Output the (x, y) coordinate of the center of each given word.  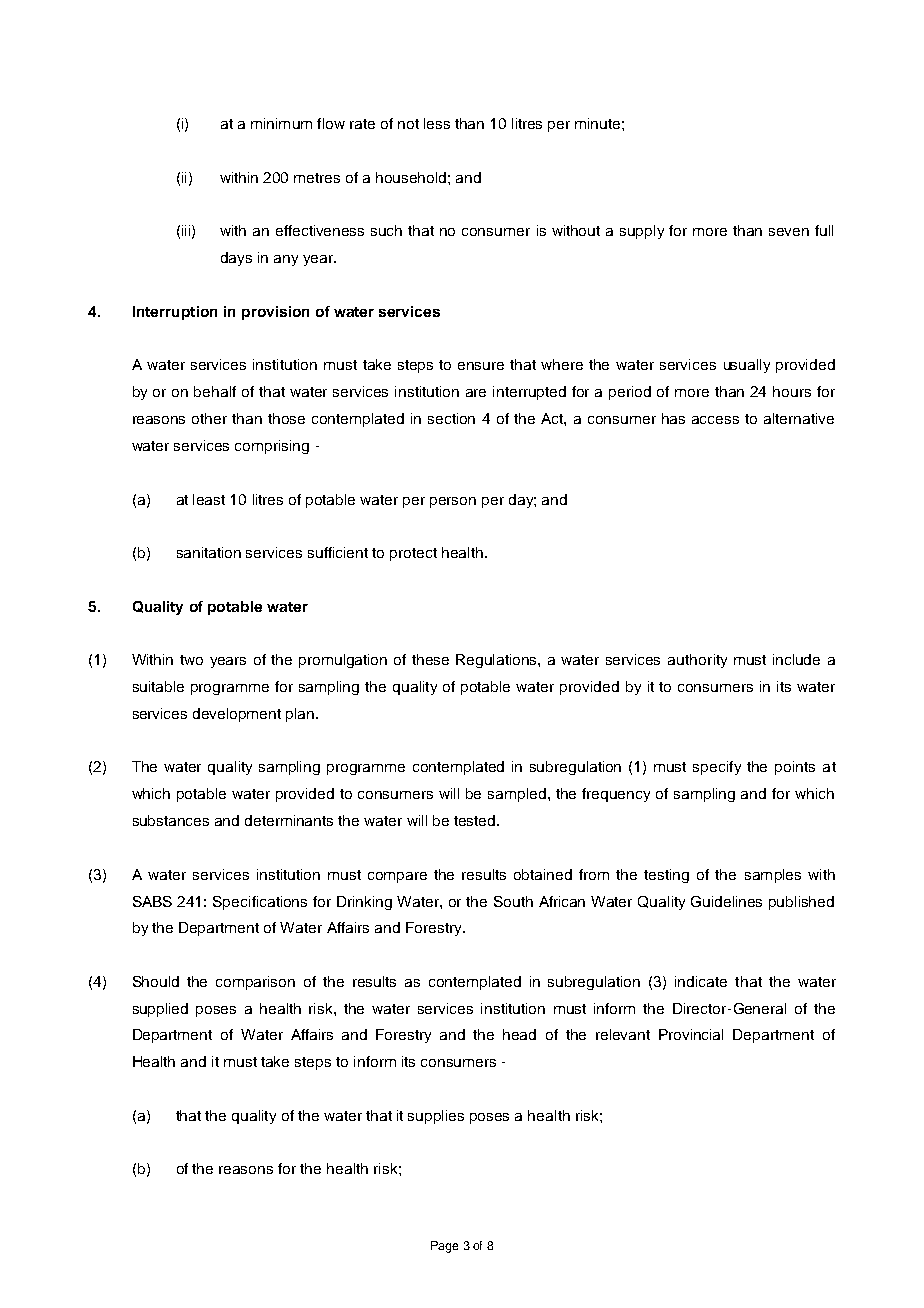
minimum (281, 123)
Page (444, 1247)
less (437, 123)
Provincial (691, 1034)
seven (789, 232)
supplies (436, 1117)
